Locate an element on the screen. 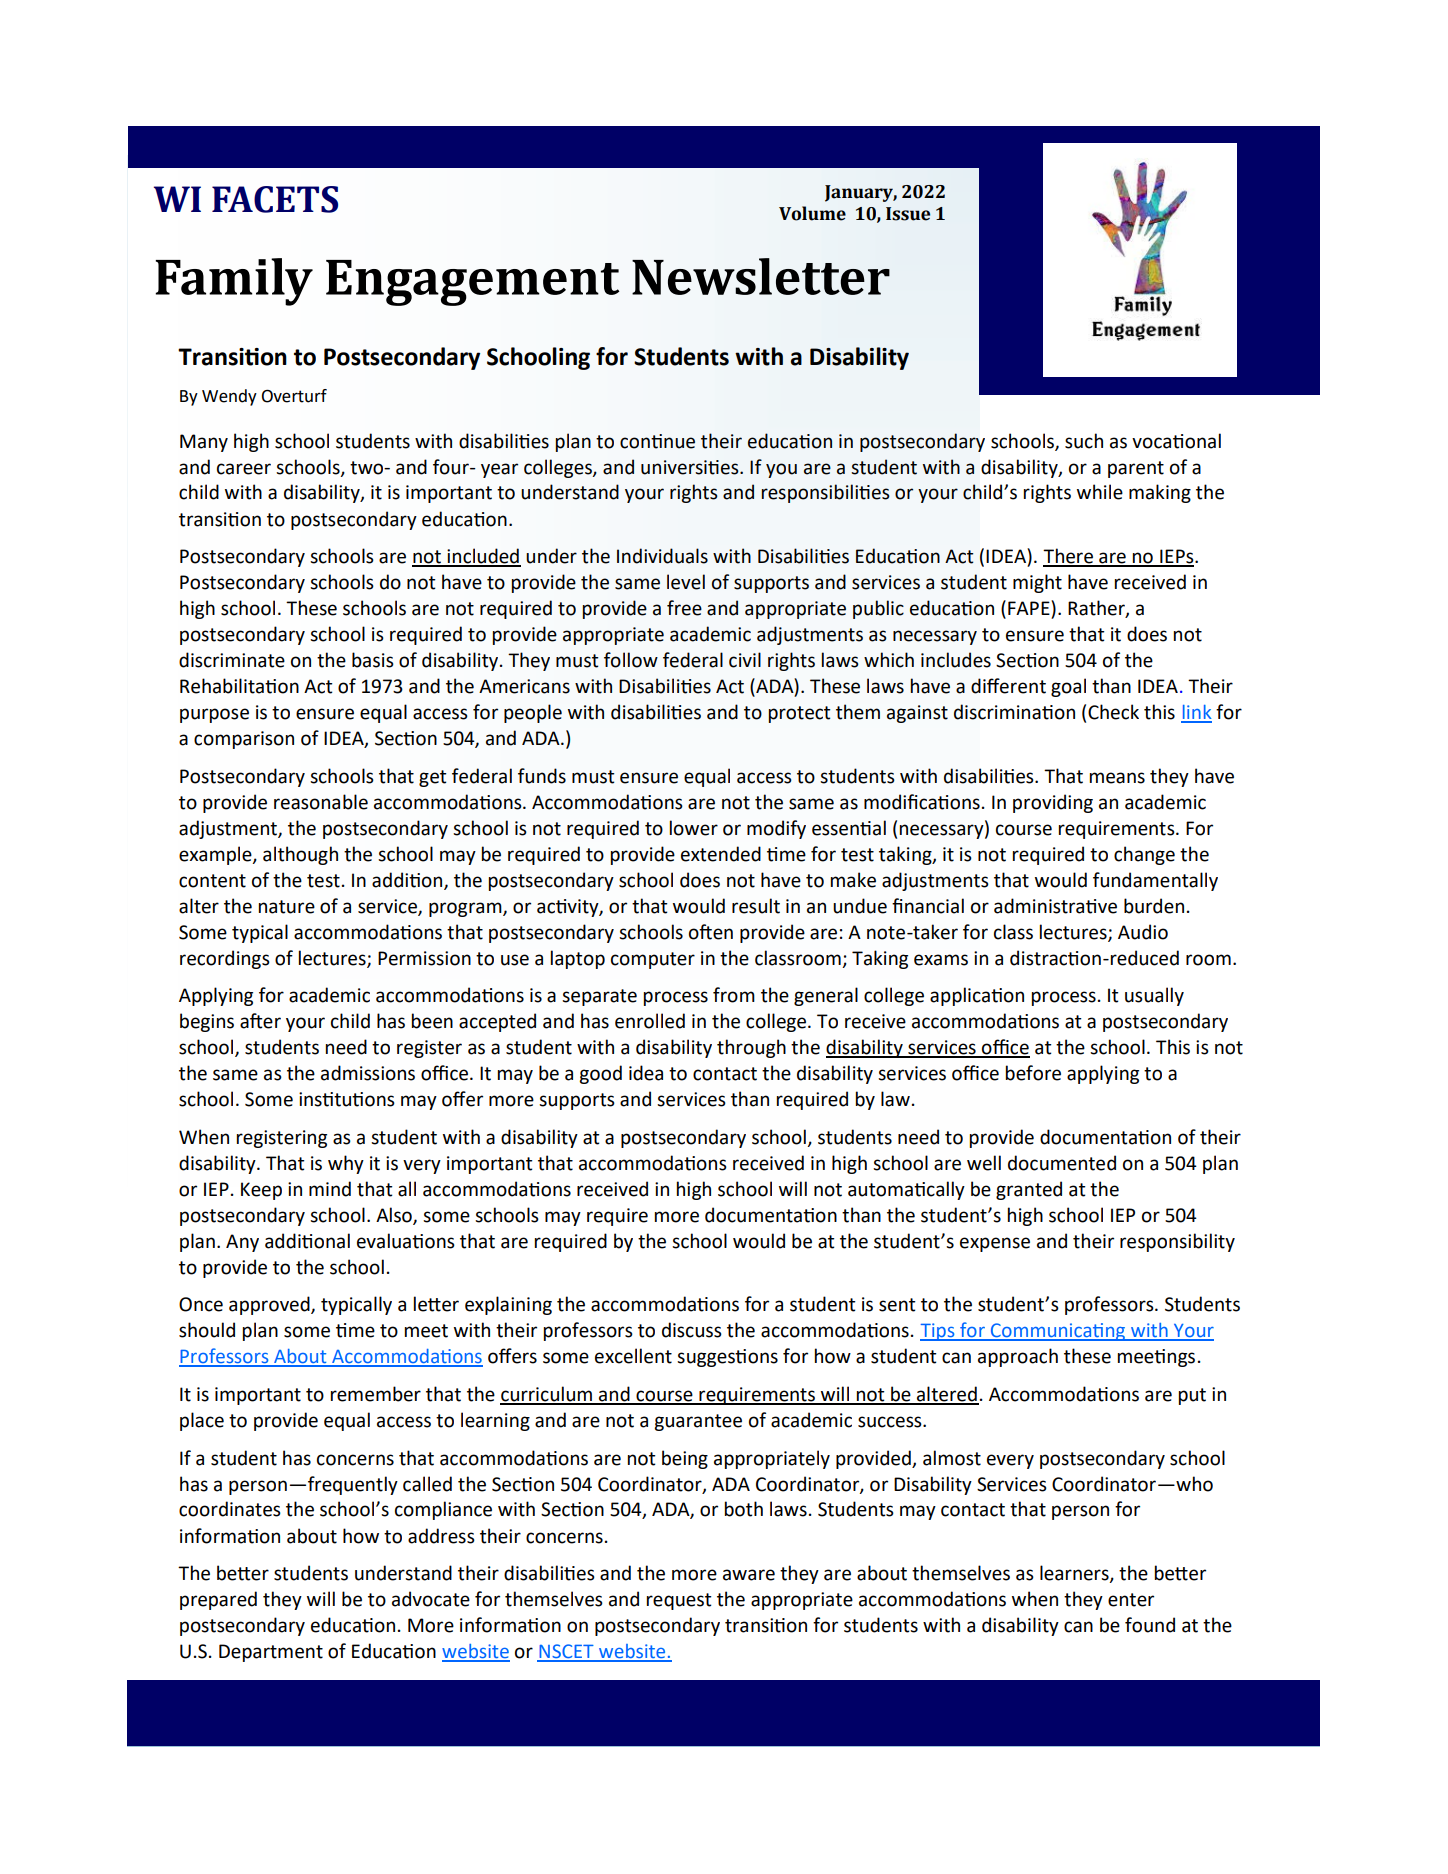 The width and height of the screenshot is (1448, 1874). FACETS is located at coordinates (275, 199).
